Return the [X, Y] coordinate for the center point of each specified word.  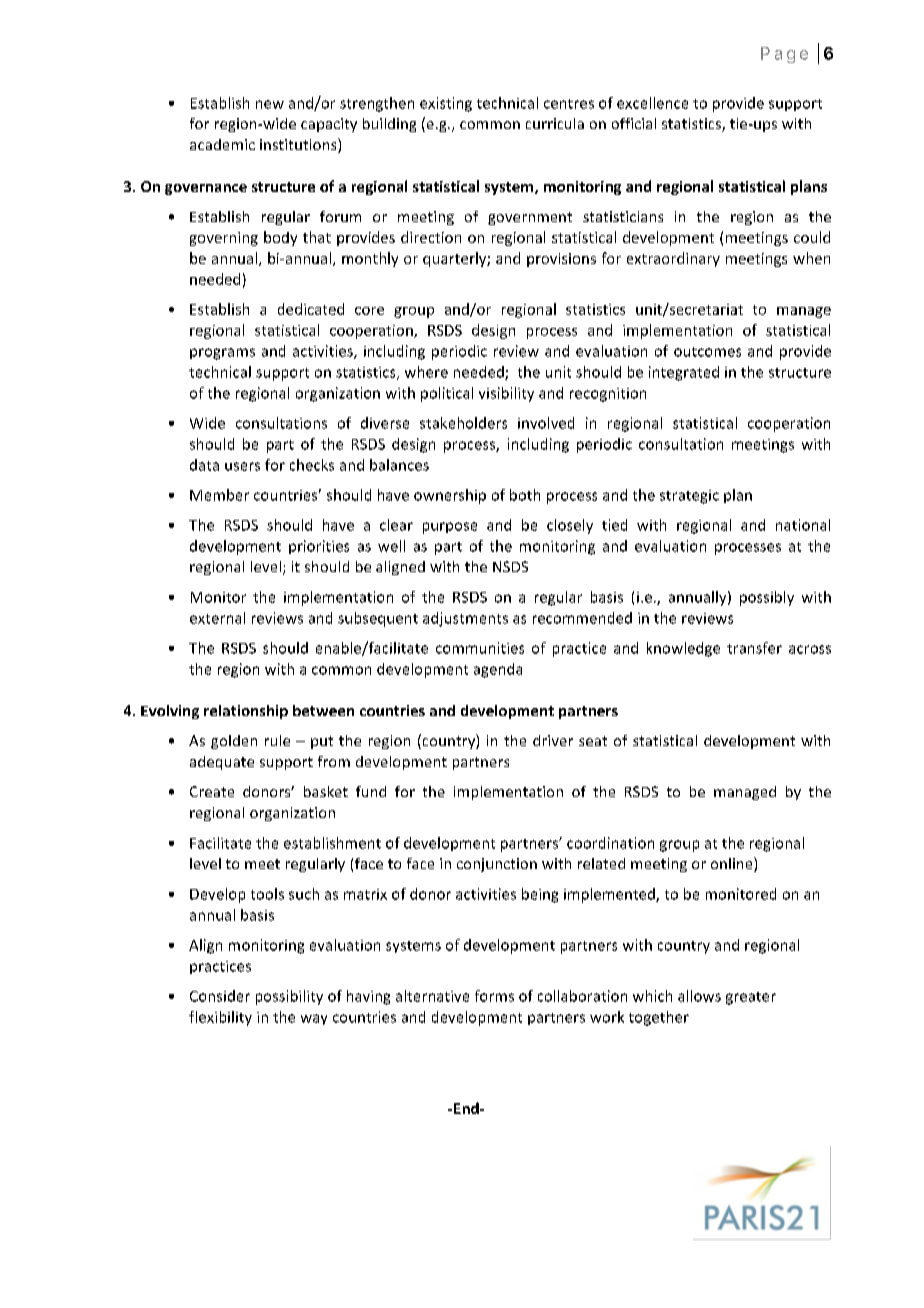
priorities [319, 547]
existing [446, 104]
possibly [767, 598]
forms [494, 996]
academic [222, 144]
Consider [220, 996]
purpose [450, 528]
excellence [652, 103]
